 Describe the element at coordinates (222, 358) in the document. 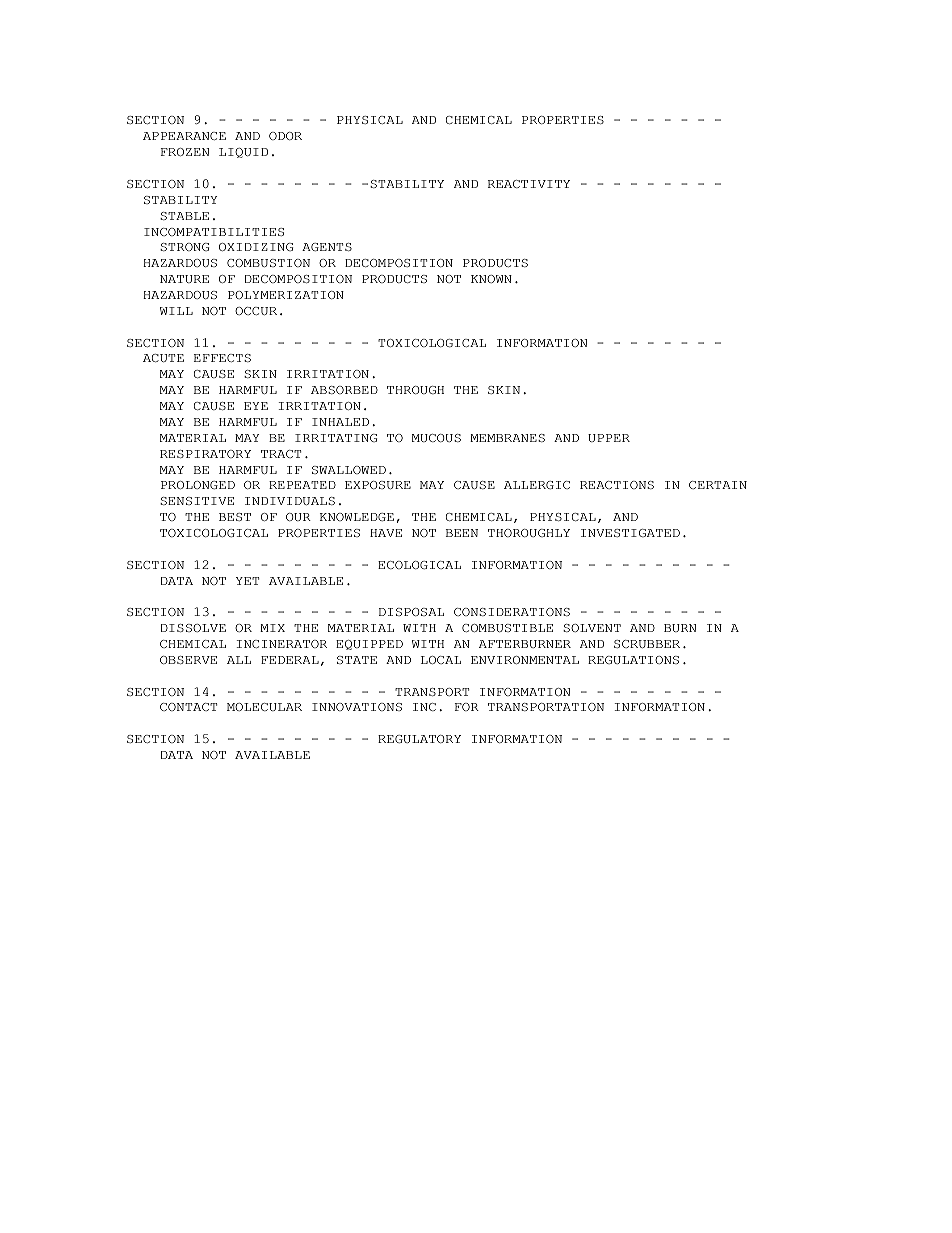

I see `EFFECTS` at that location.
